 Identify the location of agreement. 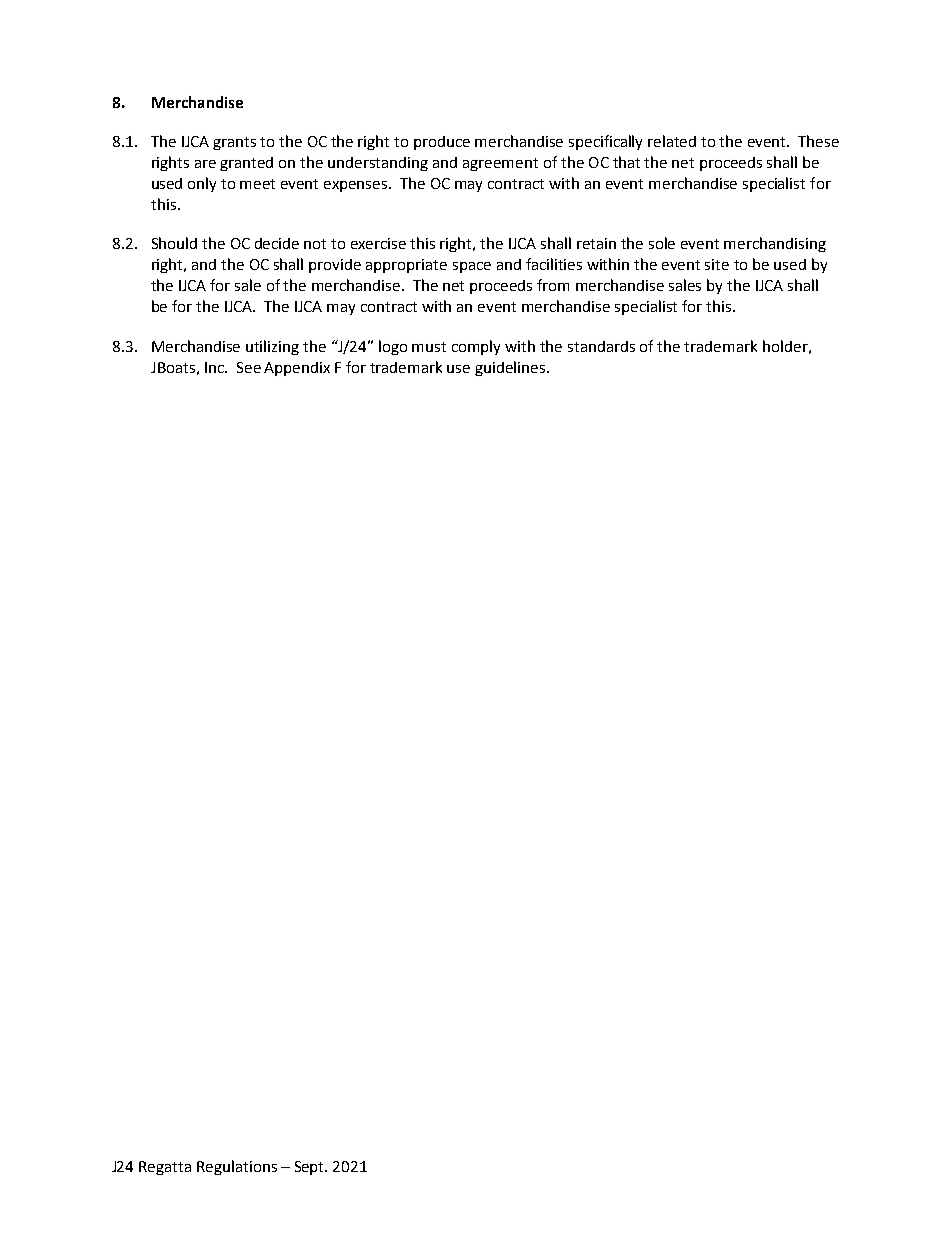
(500, 164).
